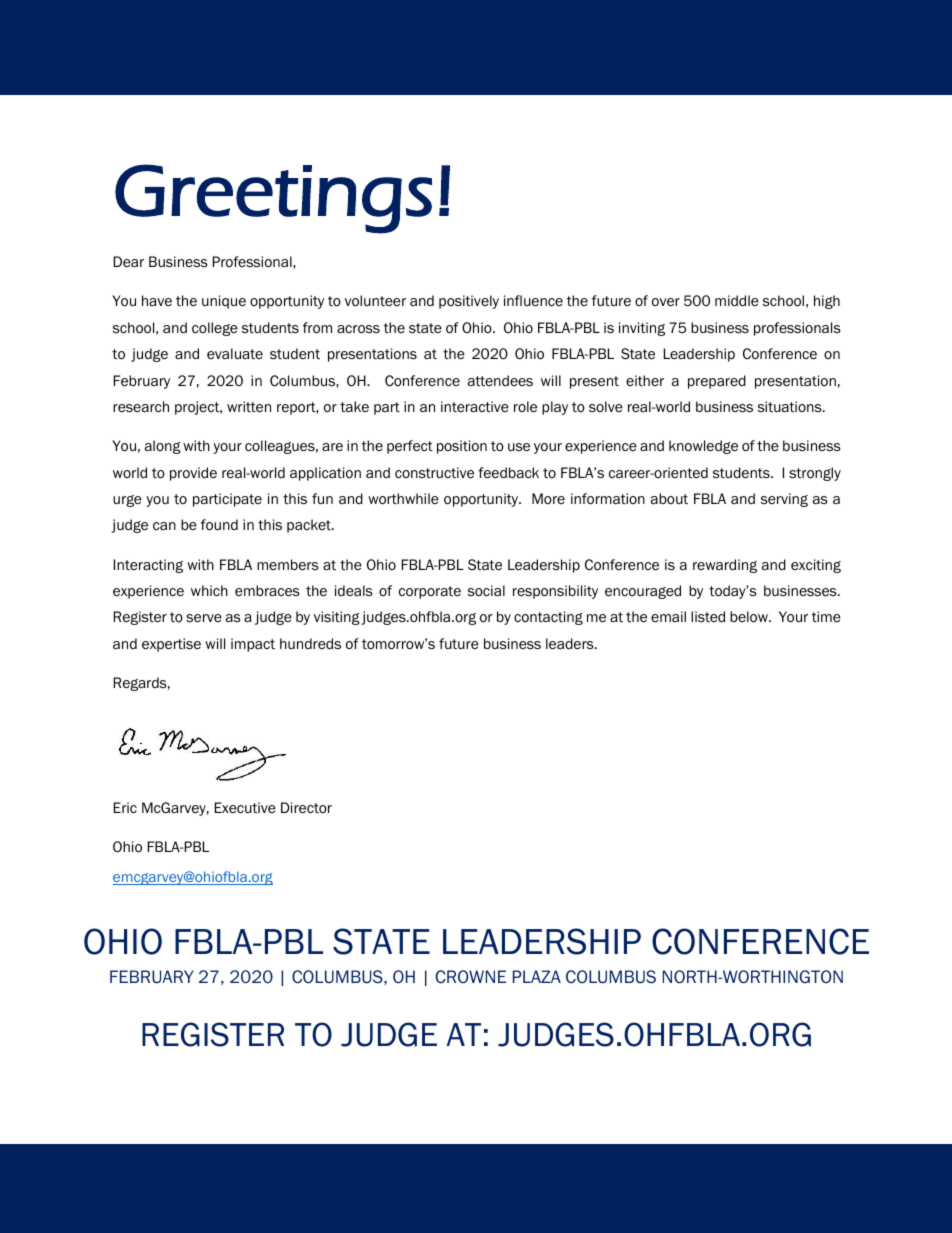  Describe the element at coordinates (486, 590) in the screenshot. I see `social` at that location.
